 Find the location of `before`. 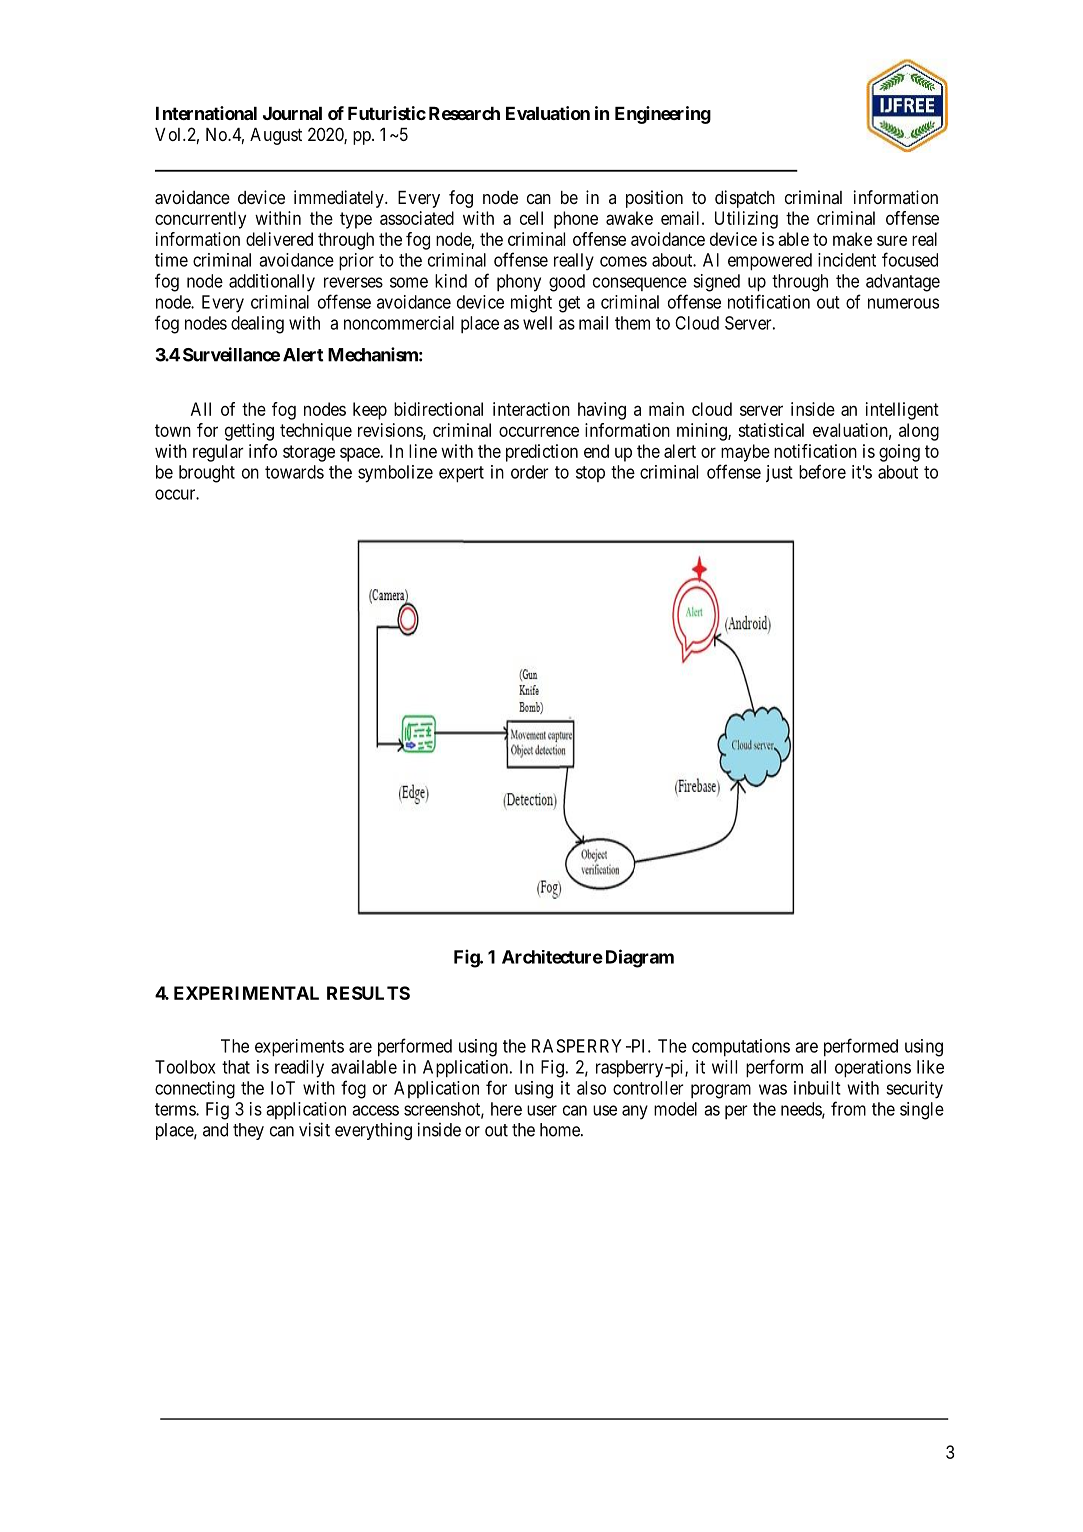

before is located at coordinates (822, 471).
